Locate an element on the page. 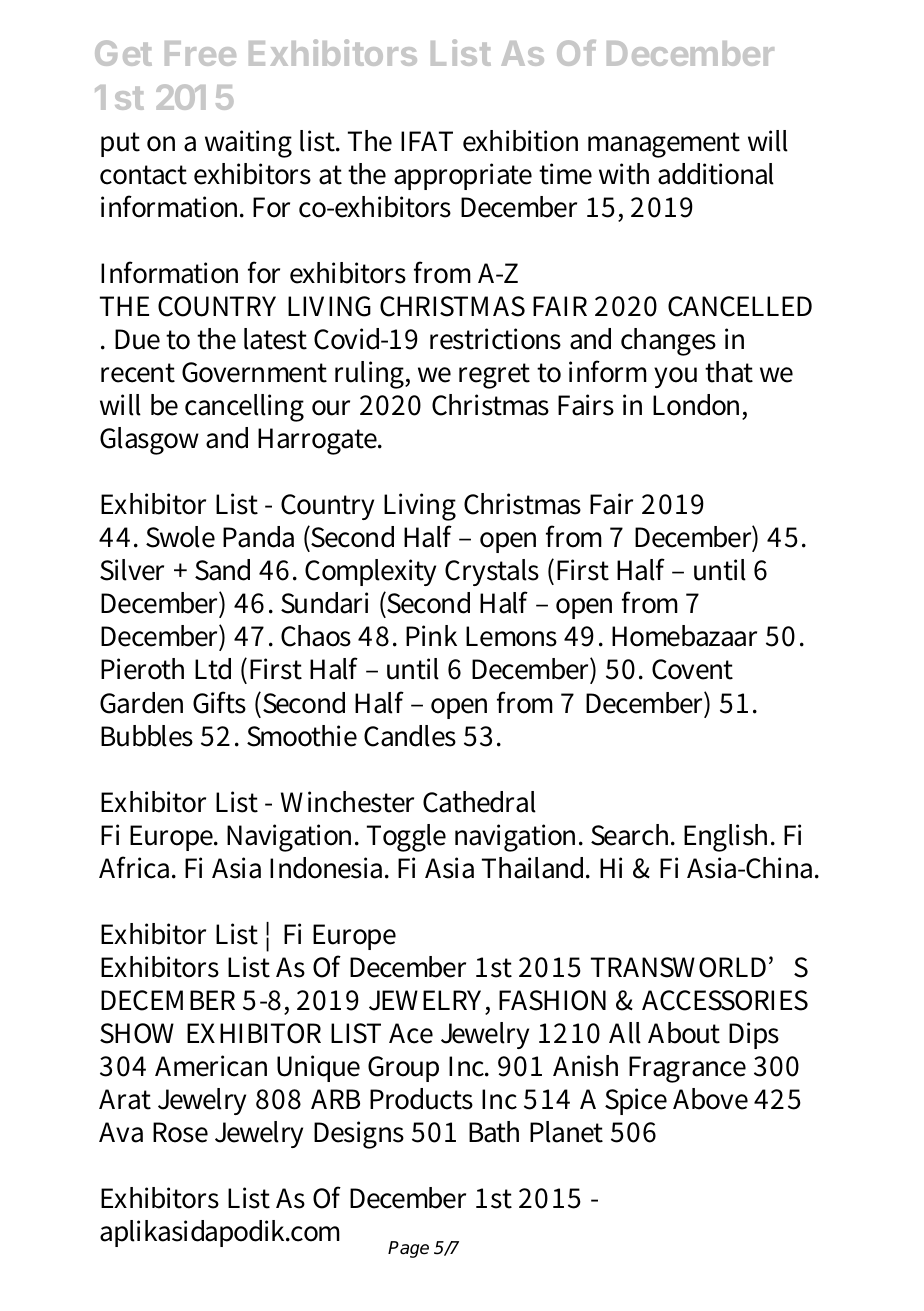  Ltd is located at coordinates (213, 669).
